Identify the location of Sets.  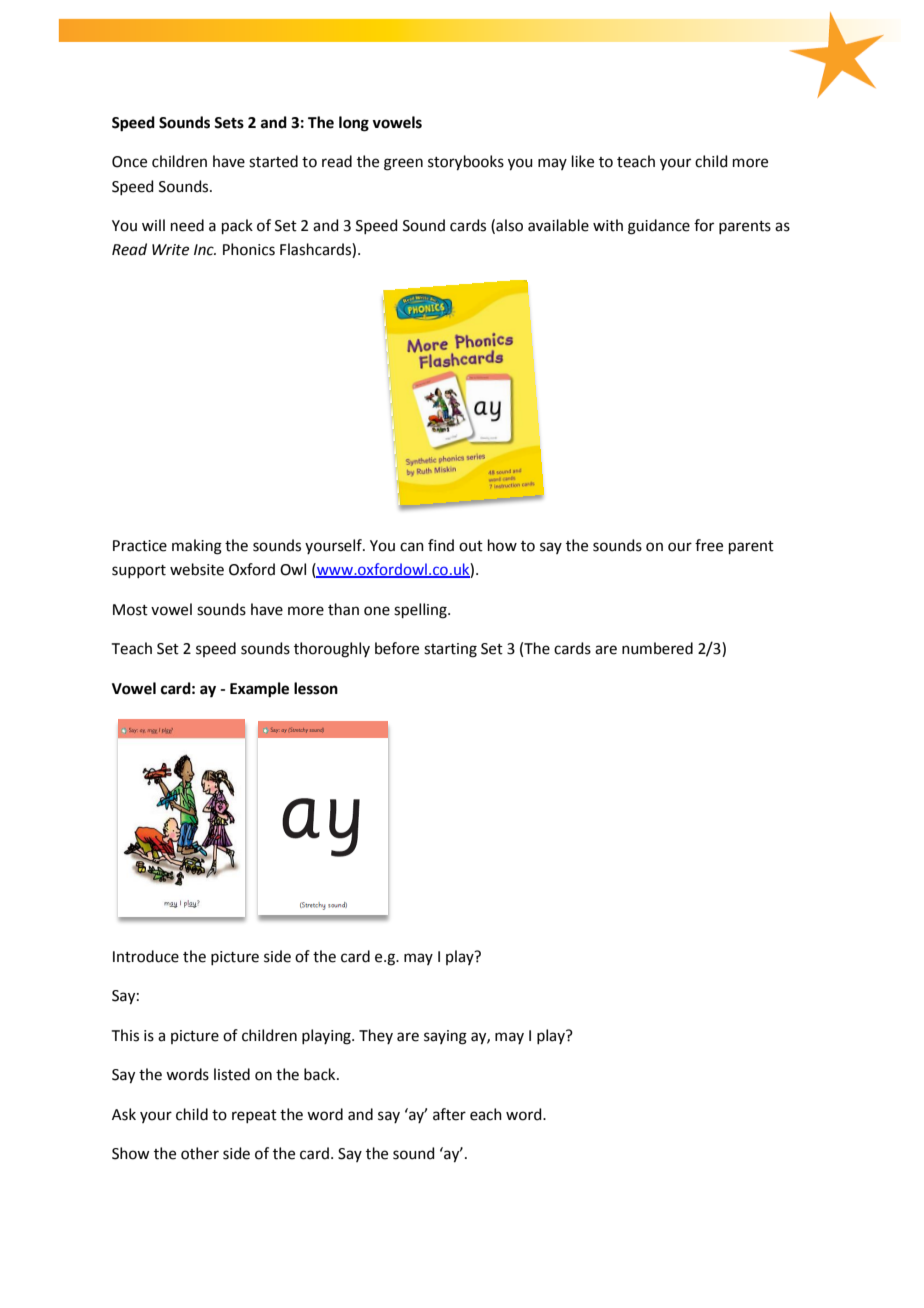
(229, 123).
